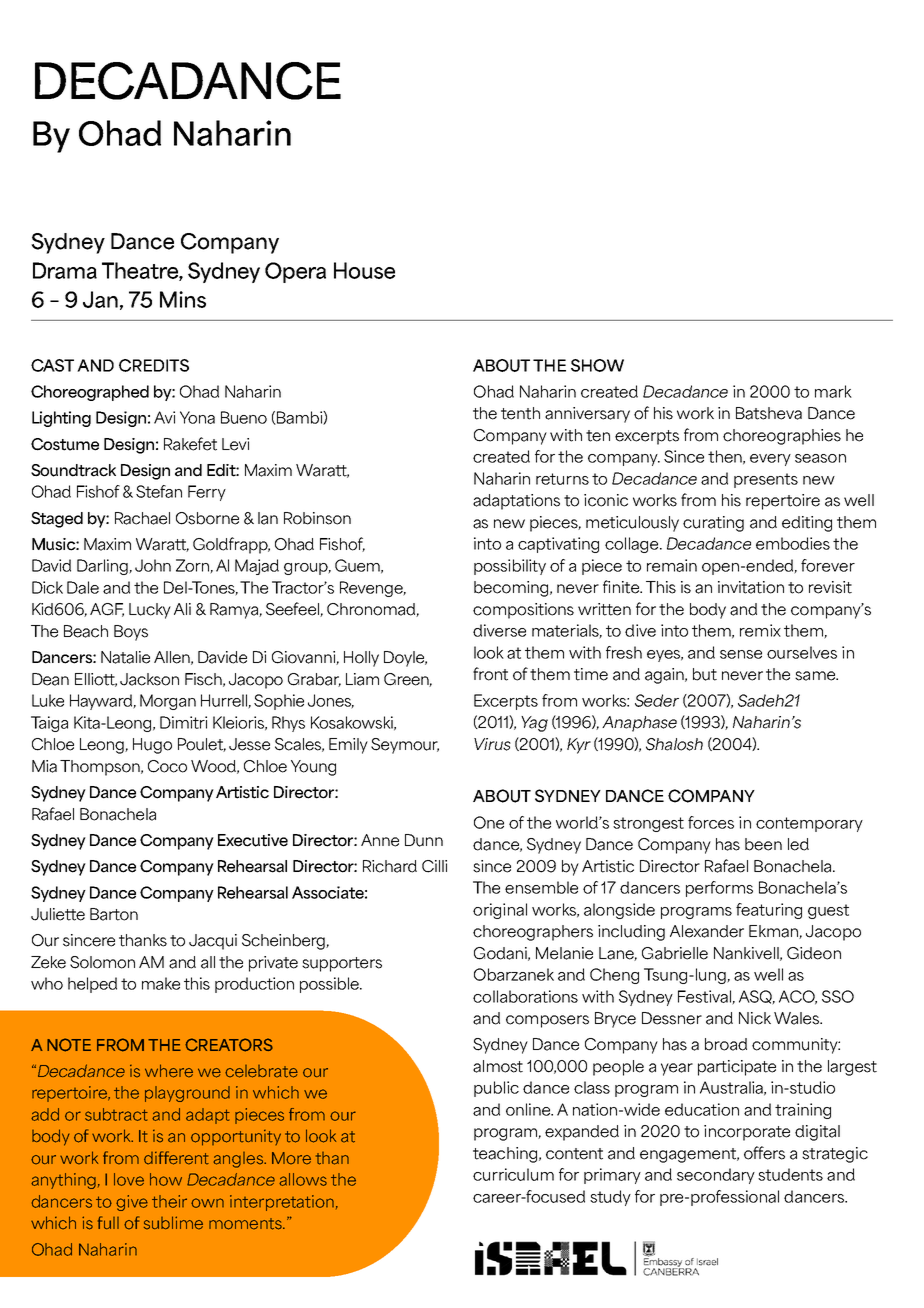  What do you see at coordinates (500, 911) in the screenshot?
I see `original` at bounding box center [500, 911].
